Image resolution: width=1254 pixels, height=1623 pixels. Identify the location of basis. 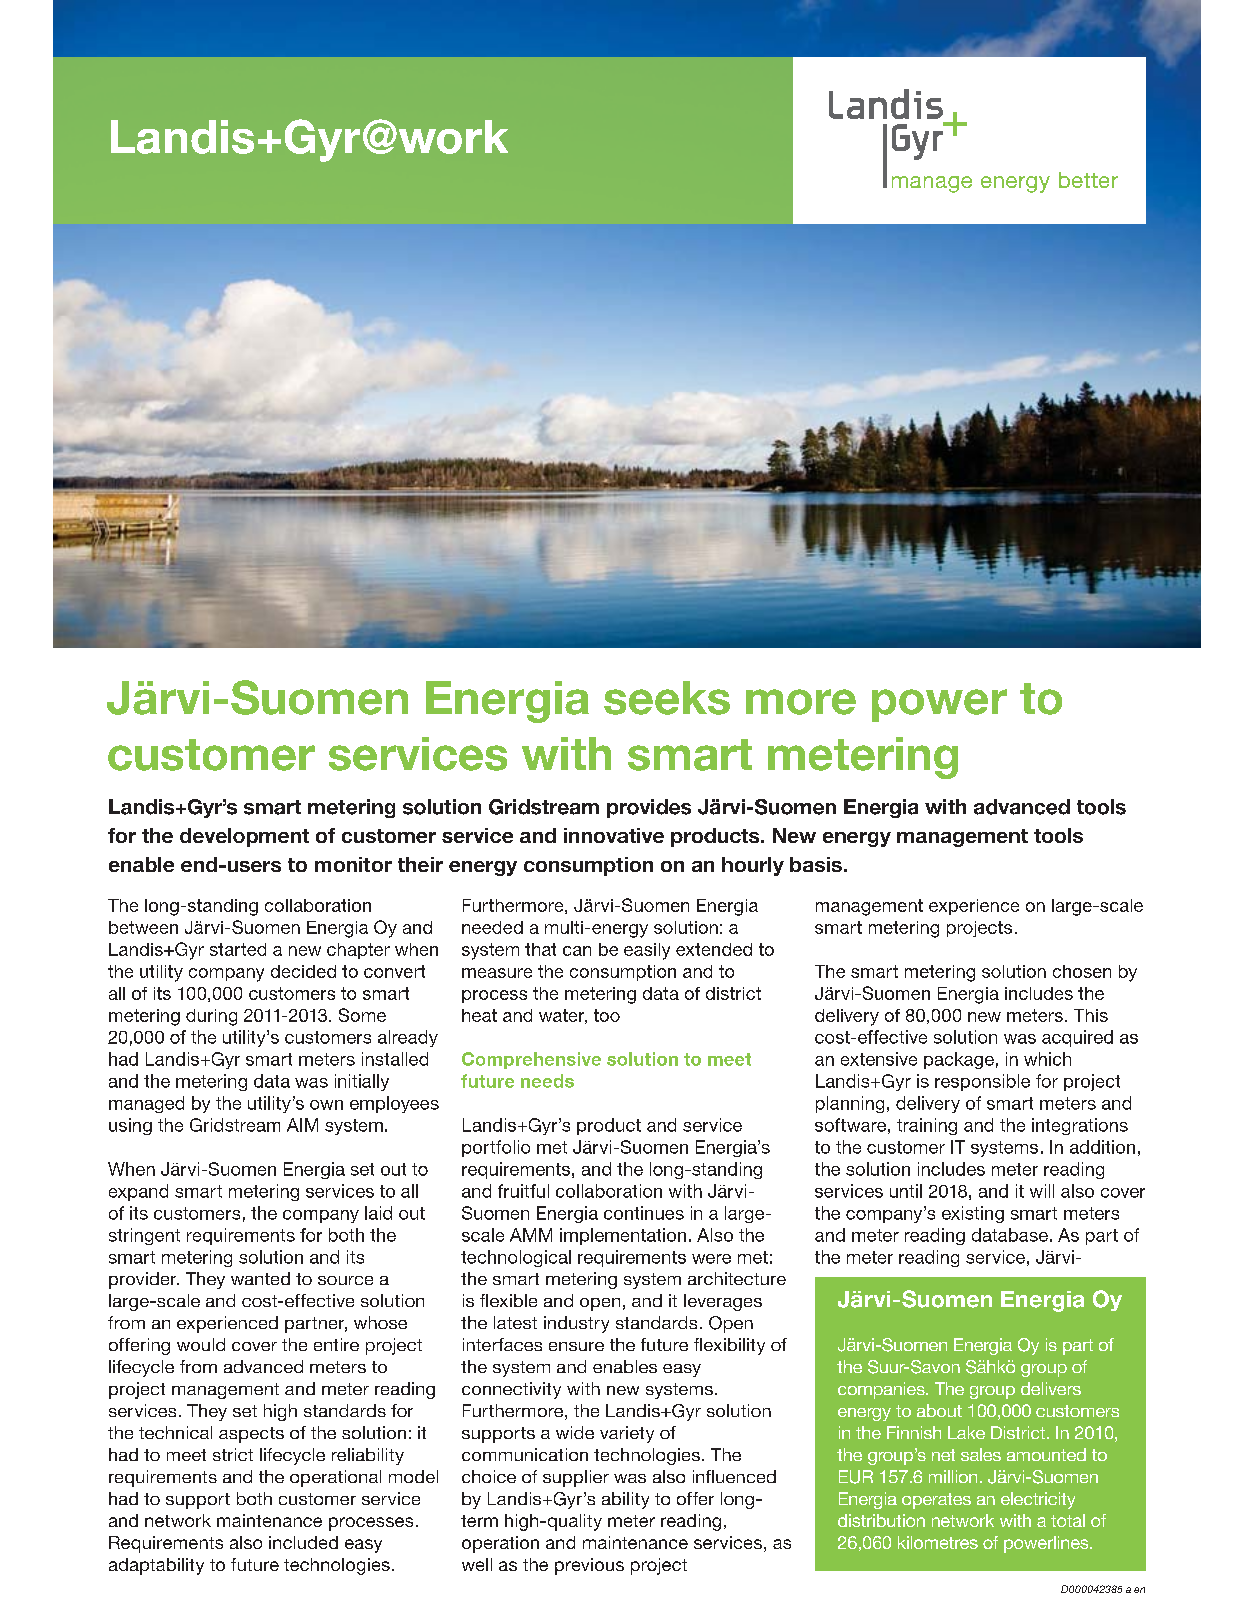
(816, 864).
